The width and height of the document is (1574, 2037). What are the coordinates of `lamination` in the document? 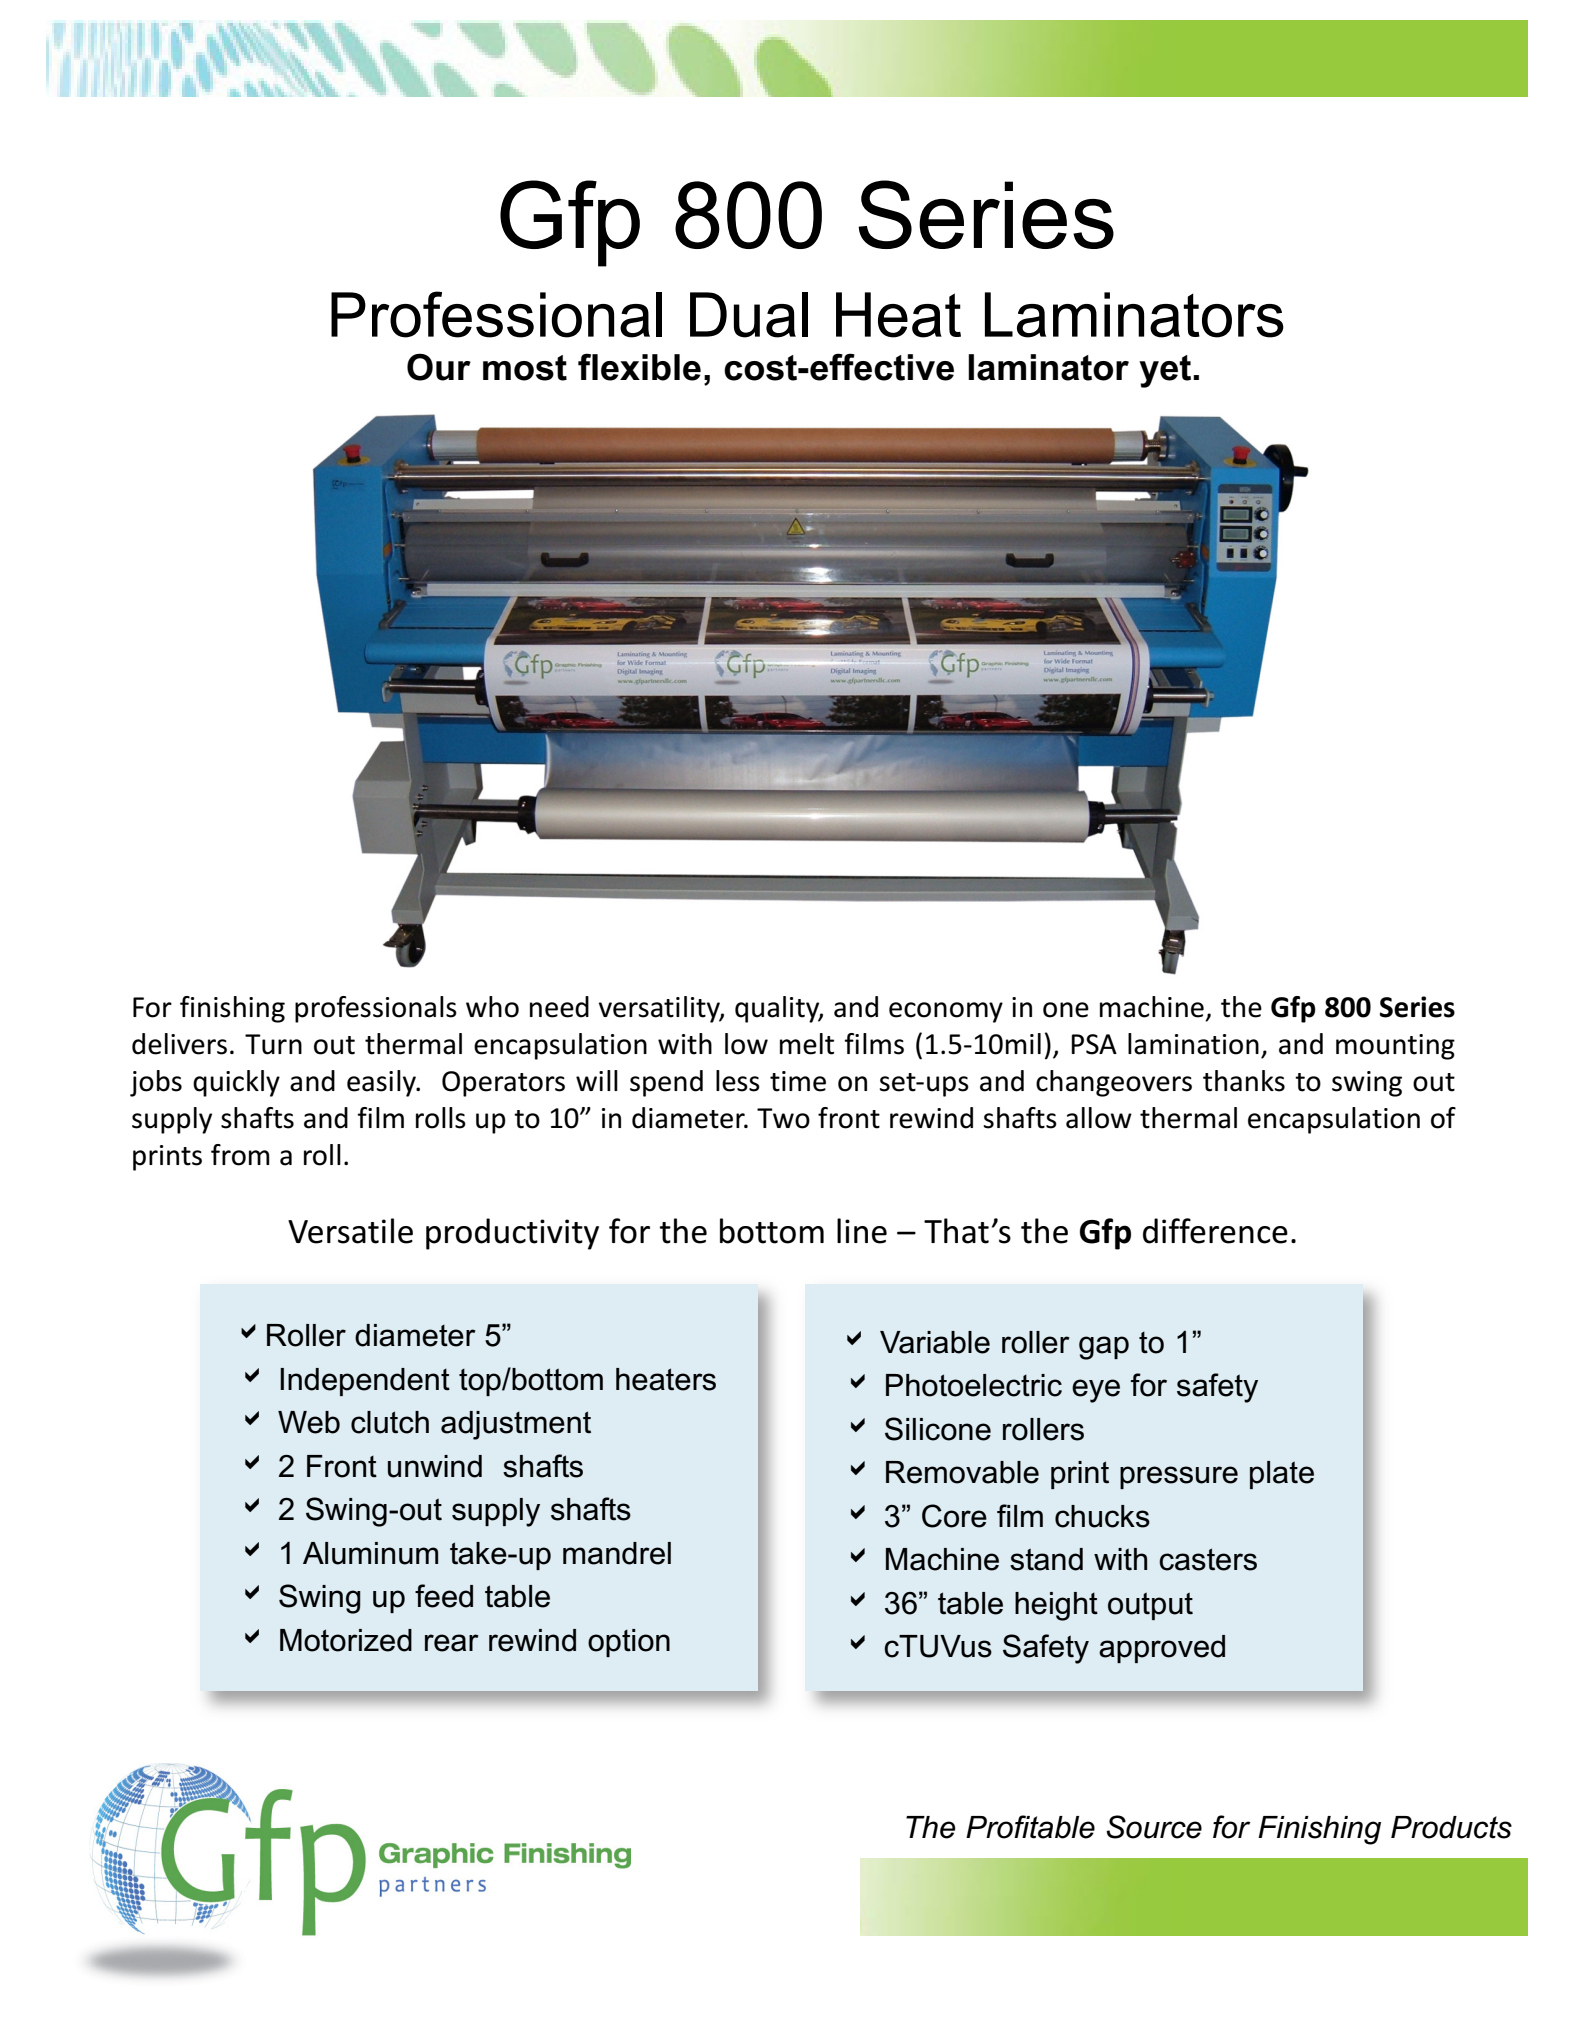 It's located at (1193, 1044).
